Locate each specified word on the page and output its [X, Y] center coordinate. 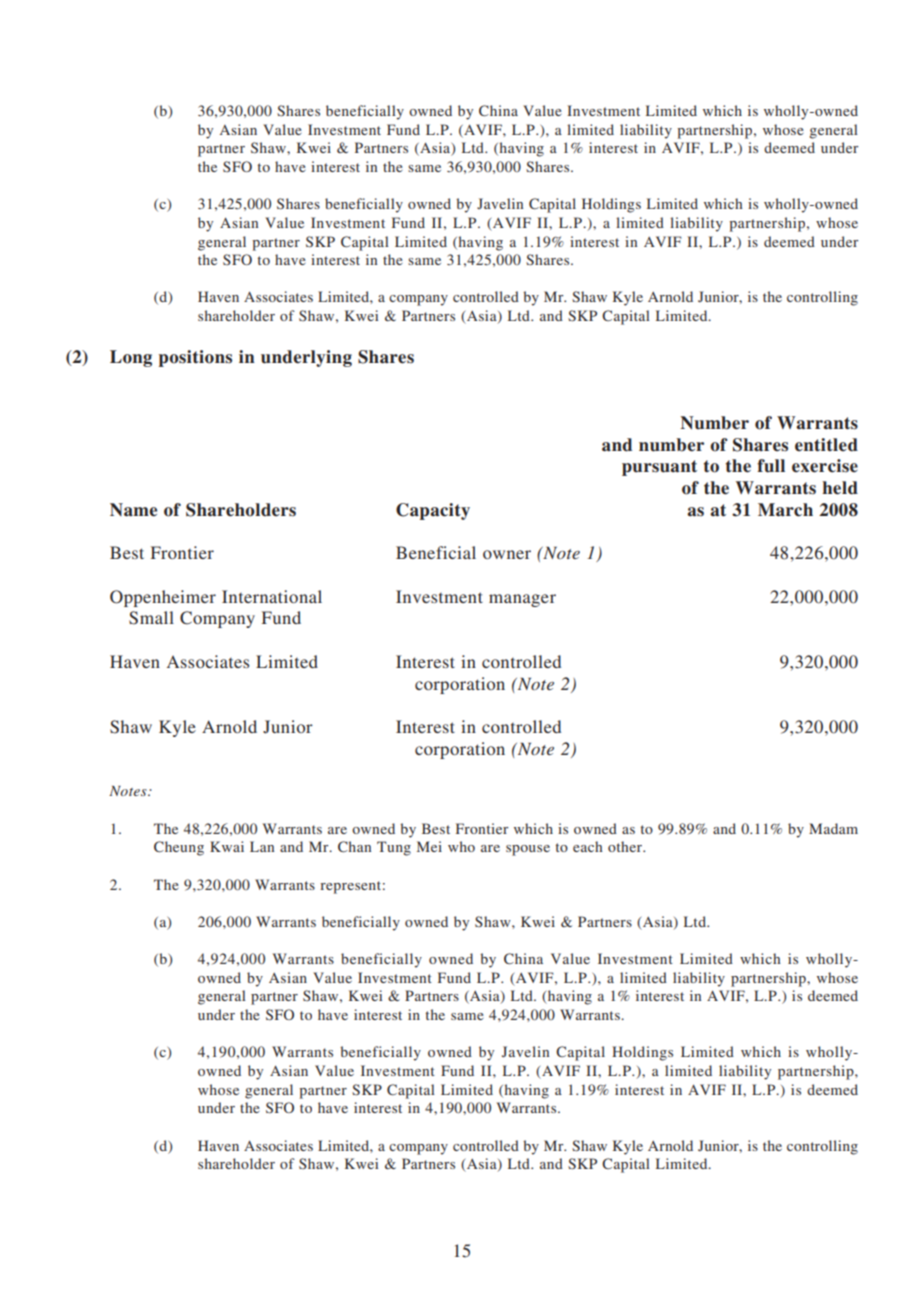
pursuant [659, 468]
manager [522, 600]
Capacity [433, 511]
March [785, 510]
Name [133, 510]
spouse [528, 850]
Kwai [227, 846]
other [626, 846]
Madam [833, 828]
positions [195, 358]
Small [151, 618]
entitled [826, 445]
